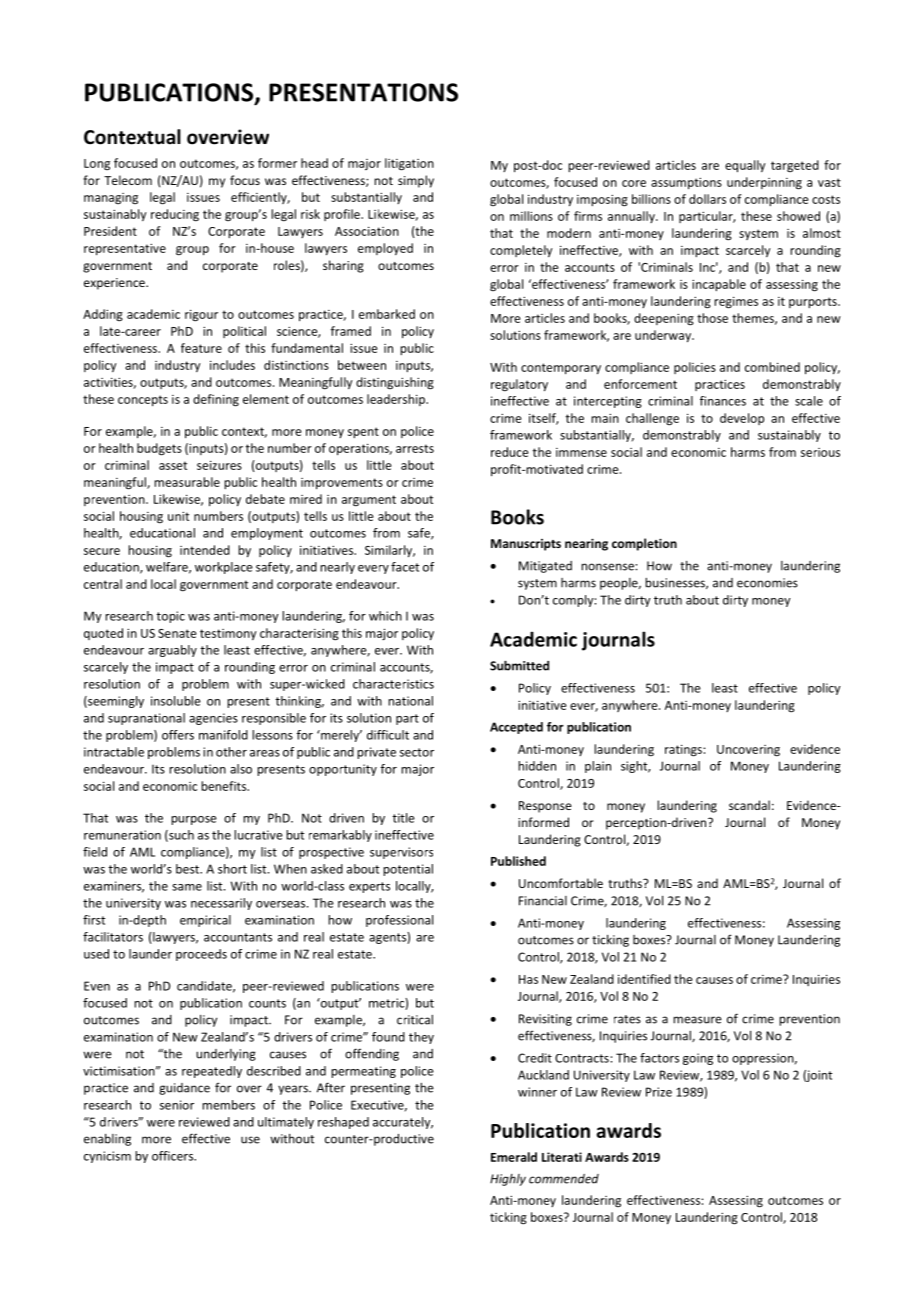 Image resolution: width=924 pixels, height=1303 pixels. Describe the element at coordinates (767, 583) in the screenshot. I see `economies` at that location.
